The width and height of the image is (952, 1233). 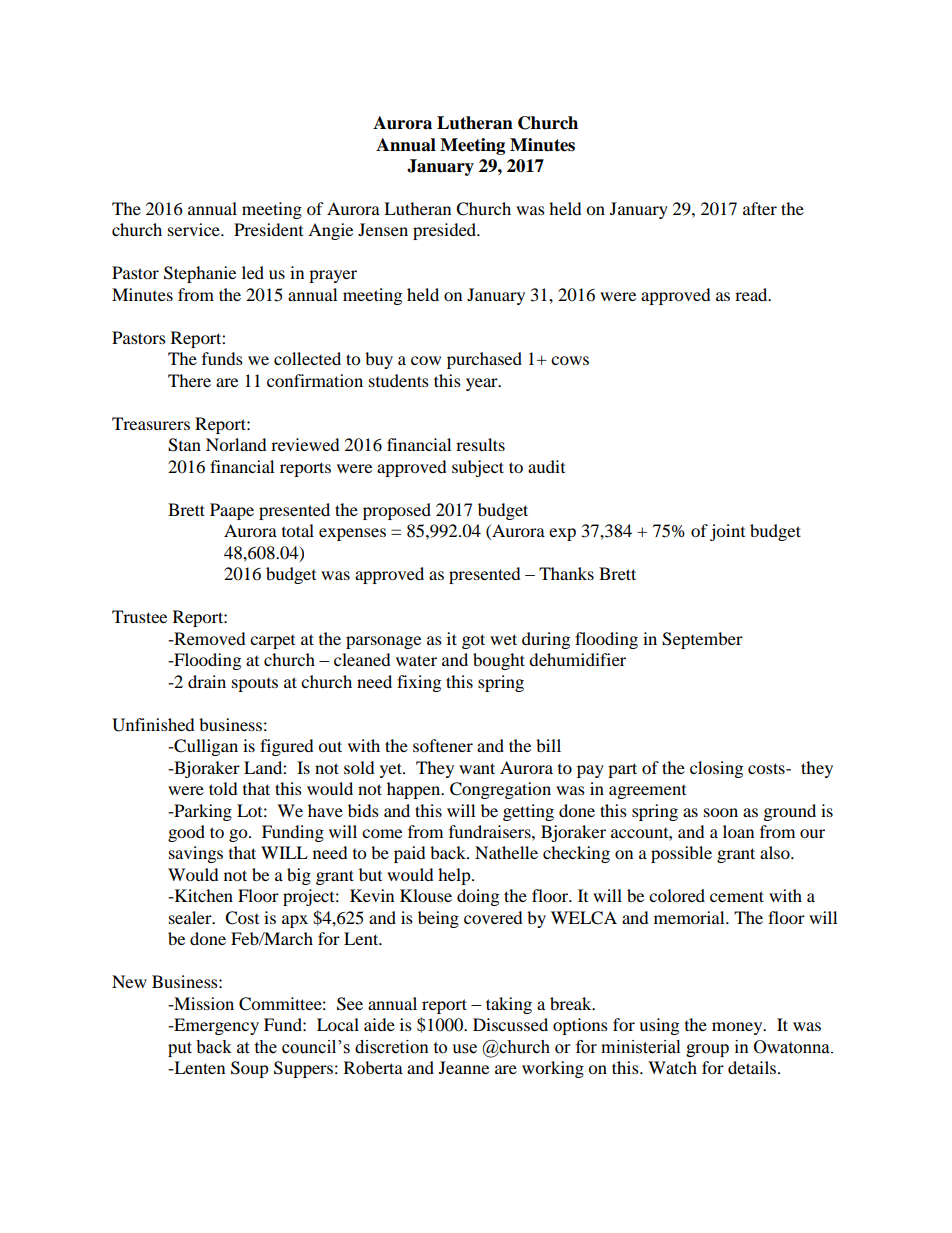 What do you see at coordinates (760, 208) in the image?
I see `after` at bounding box center [760, 208].
